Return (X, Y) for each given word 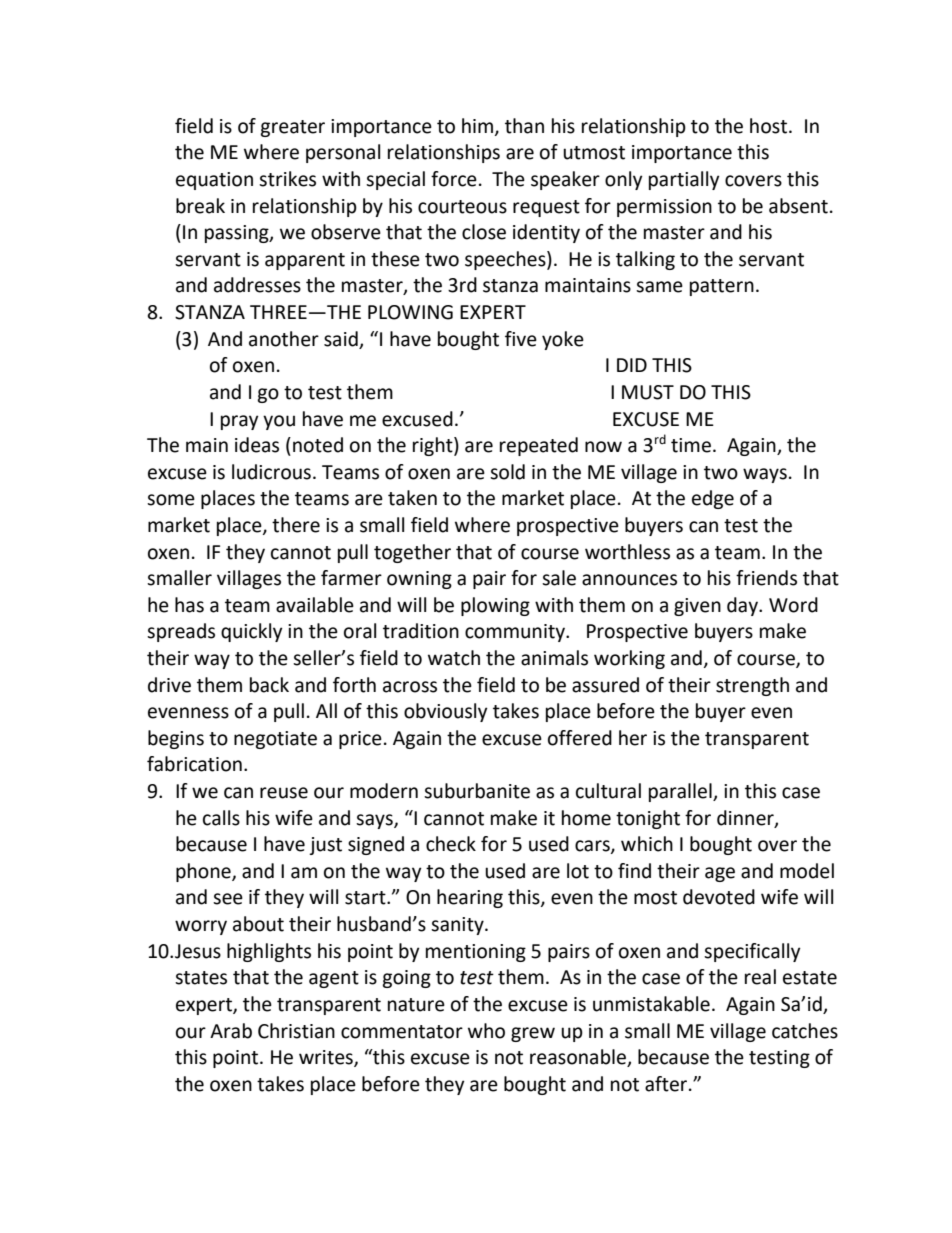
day (743, 606)
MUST (648, 392)
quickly (252, 632)
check (451, 844)
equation (214, 181)
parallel (681, 792)
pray (240, 422)
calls (221, 818)
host (770, 126)
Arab (231, 1031)
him (479, 126)
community (516, 633)
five (521, 339)
